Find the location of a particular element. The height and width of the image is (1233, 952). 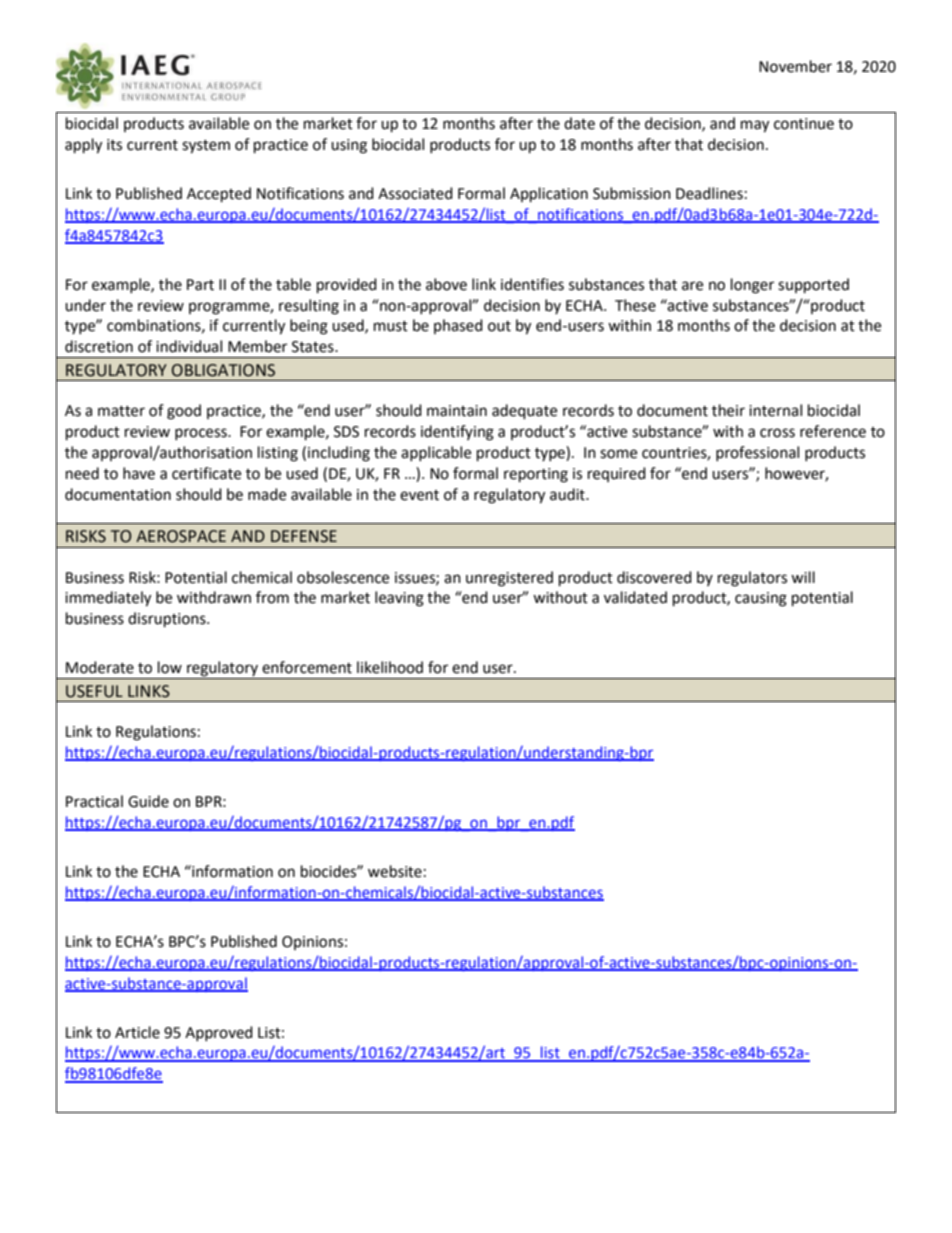

website is located at coordinates (395, 871).
